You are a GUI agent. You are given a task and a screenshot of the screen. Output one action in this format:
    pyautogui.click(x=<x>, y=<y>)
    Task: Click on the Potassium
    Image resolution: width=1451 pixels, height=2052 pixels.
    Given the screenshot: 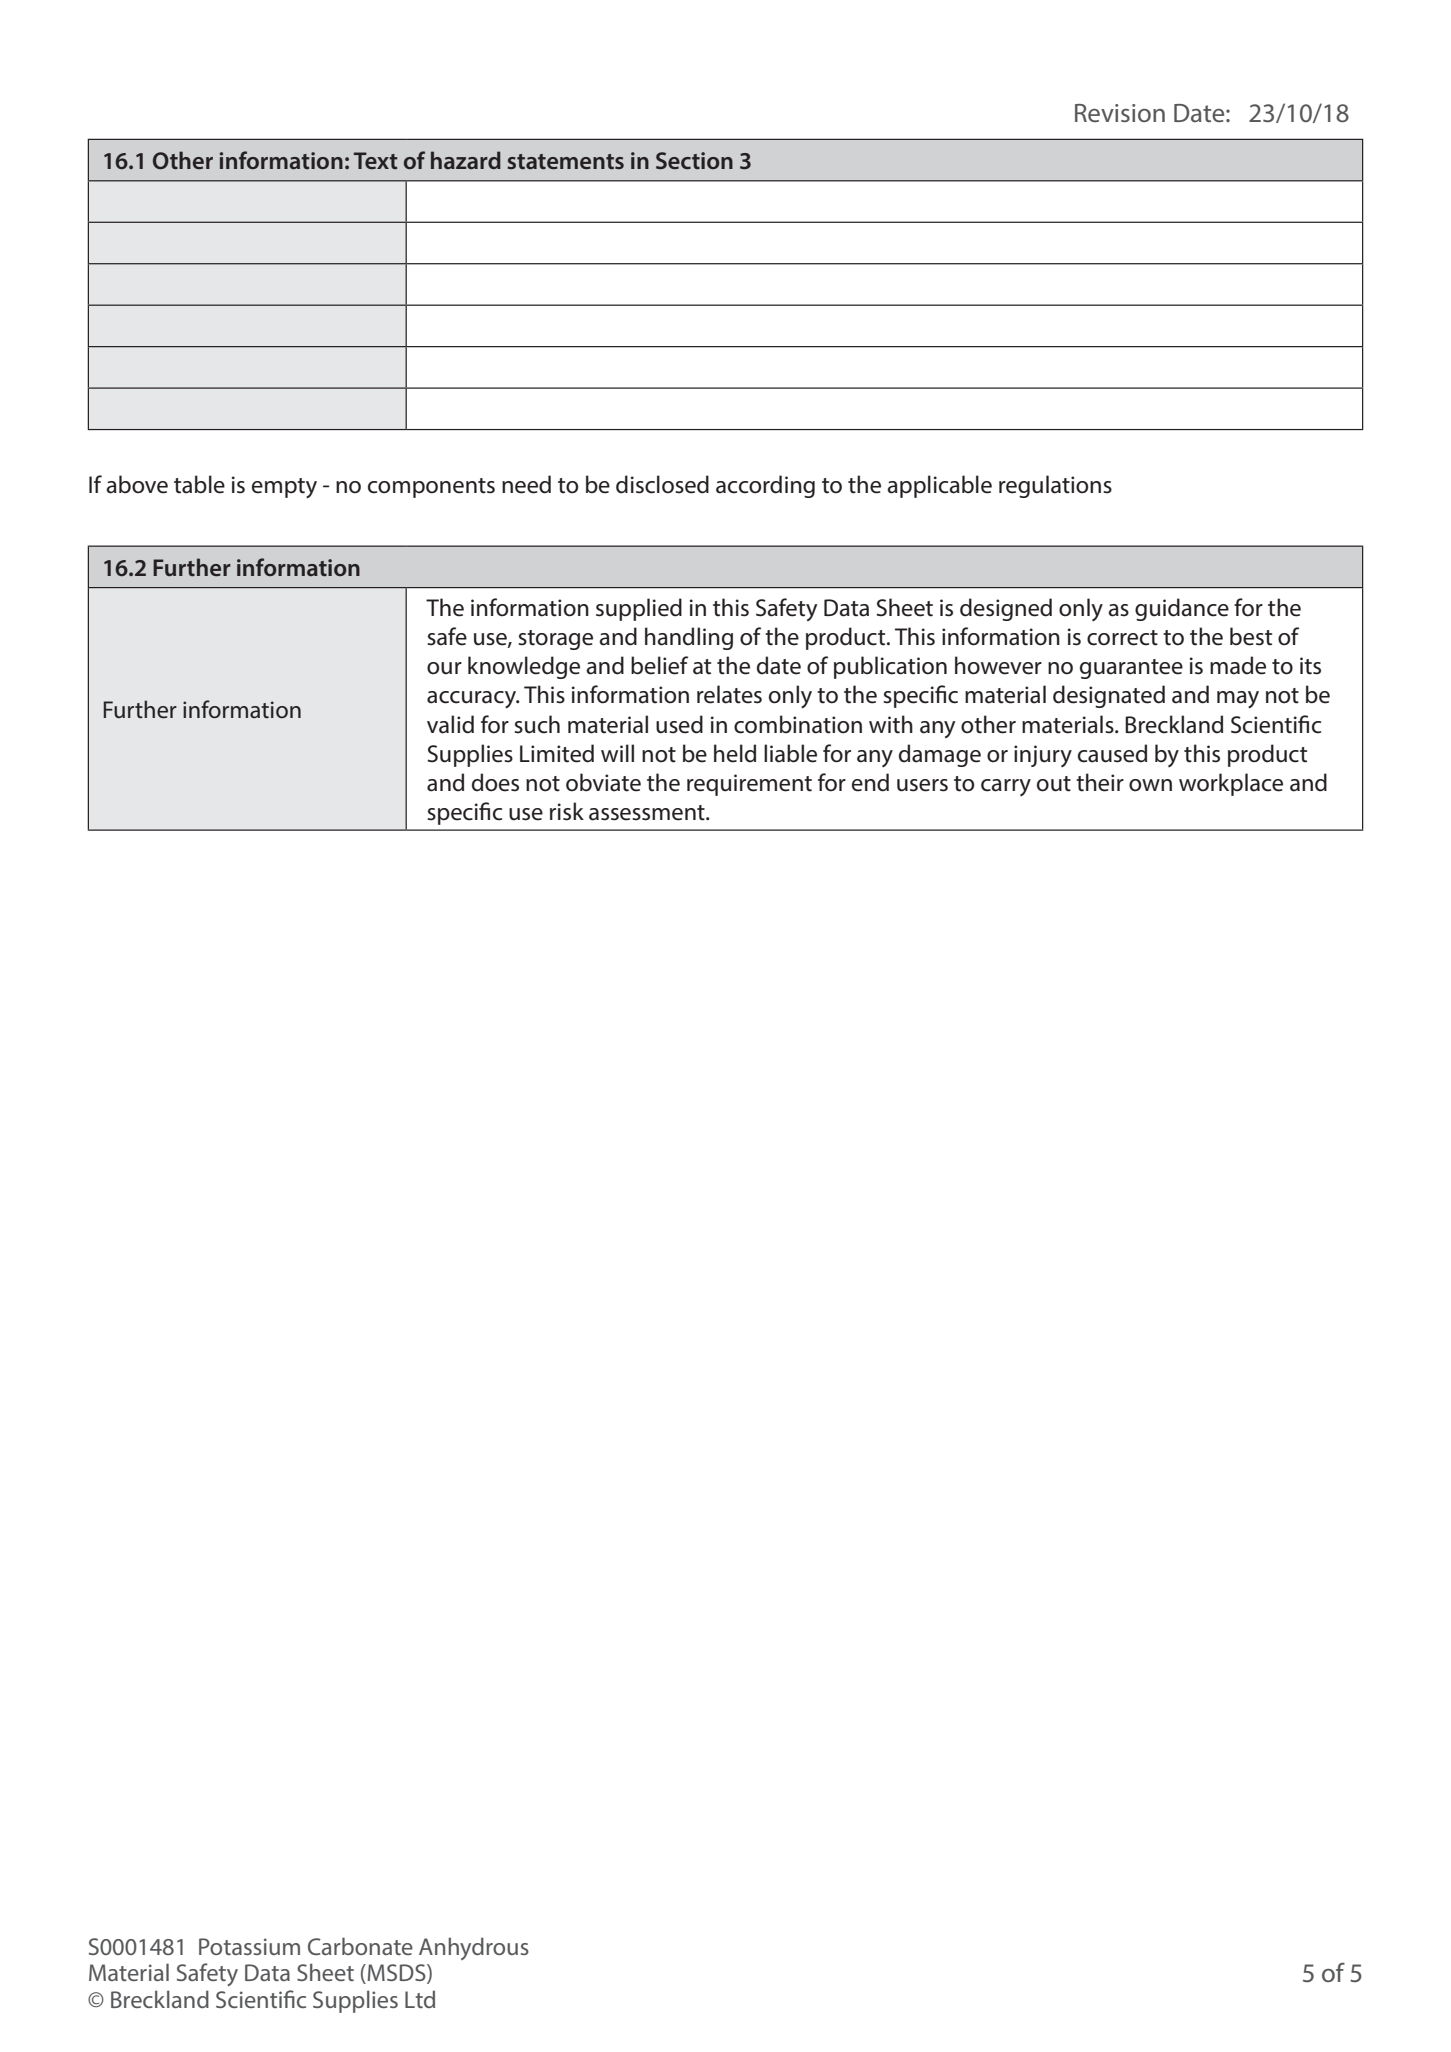 What is the action you would take?
    pyautogui.click(x=249, y=1946)
